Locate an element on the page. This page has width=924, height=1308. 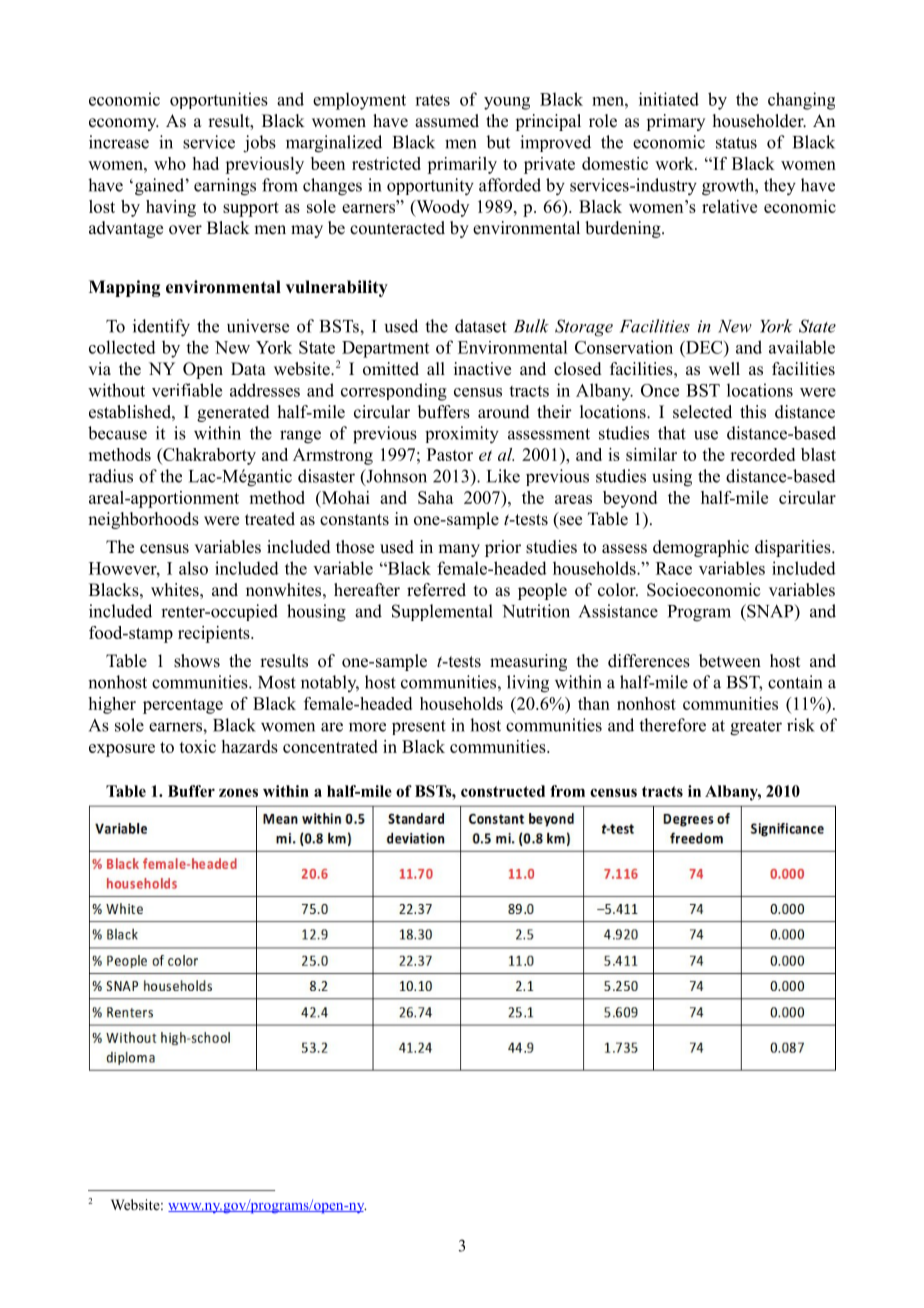
Chakraborty is located at coordinates (208, 456).
